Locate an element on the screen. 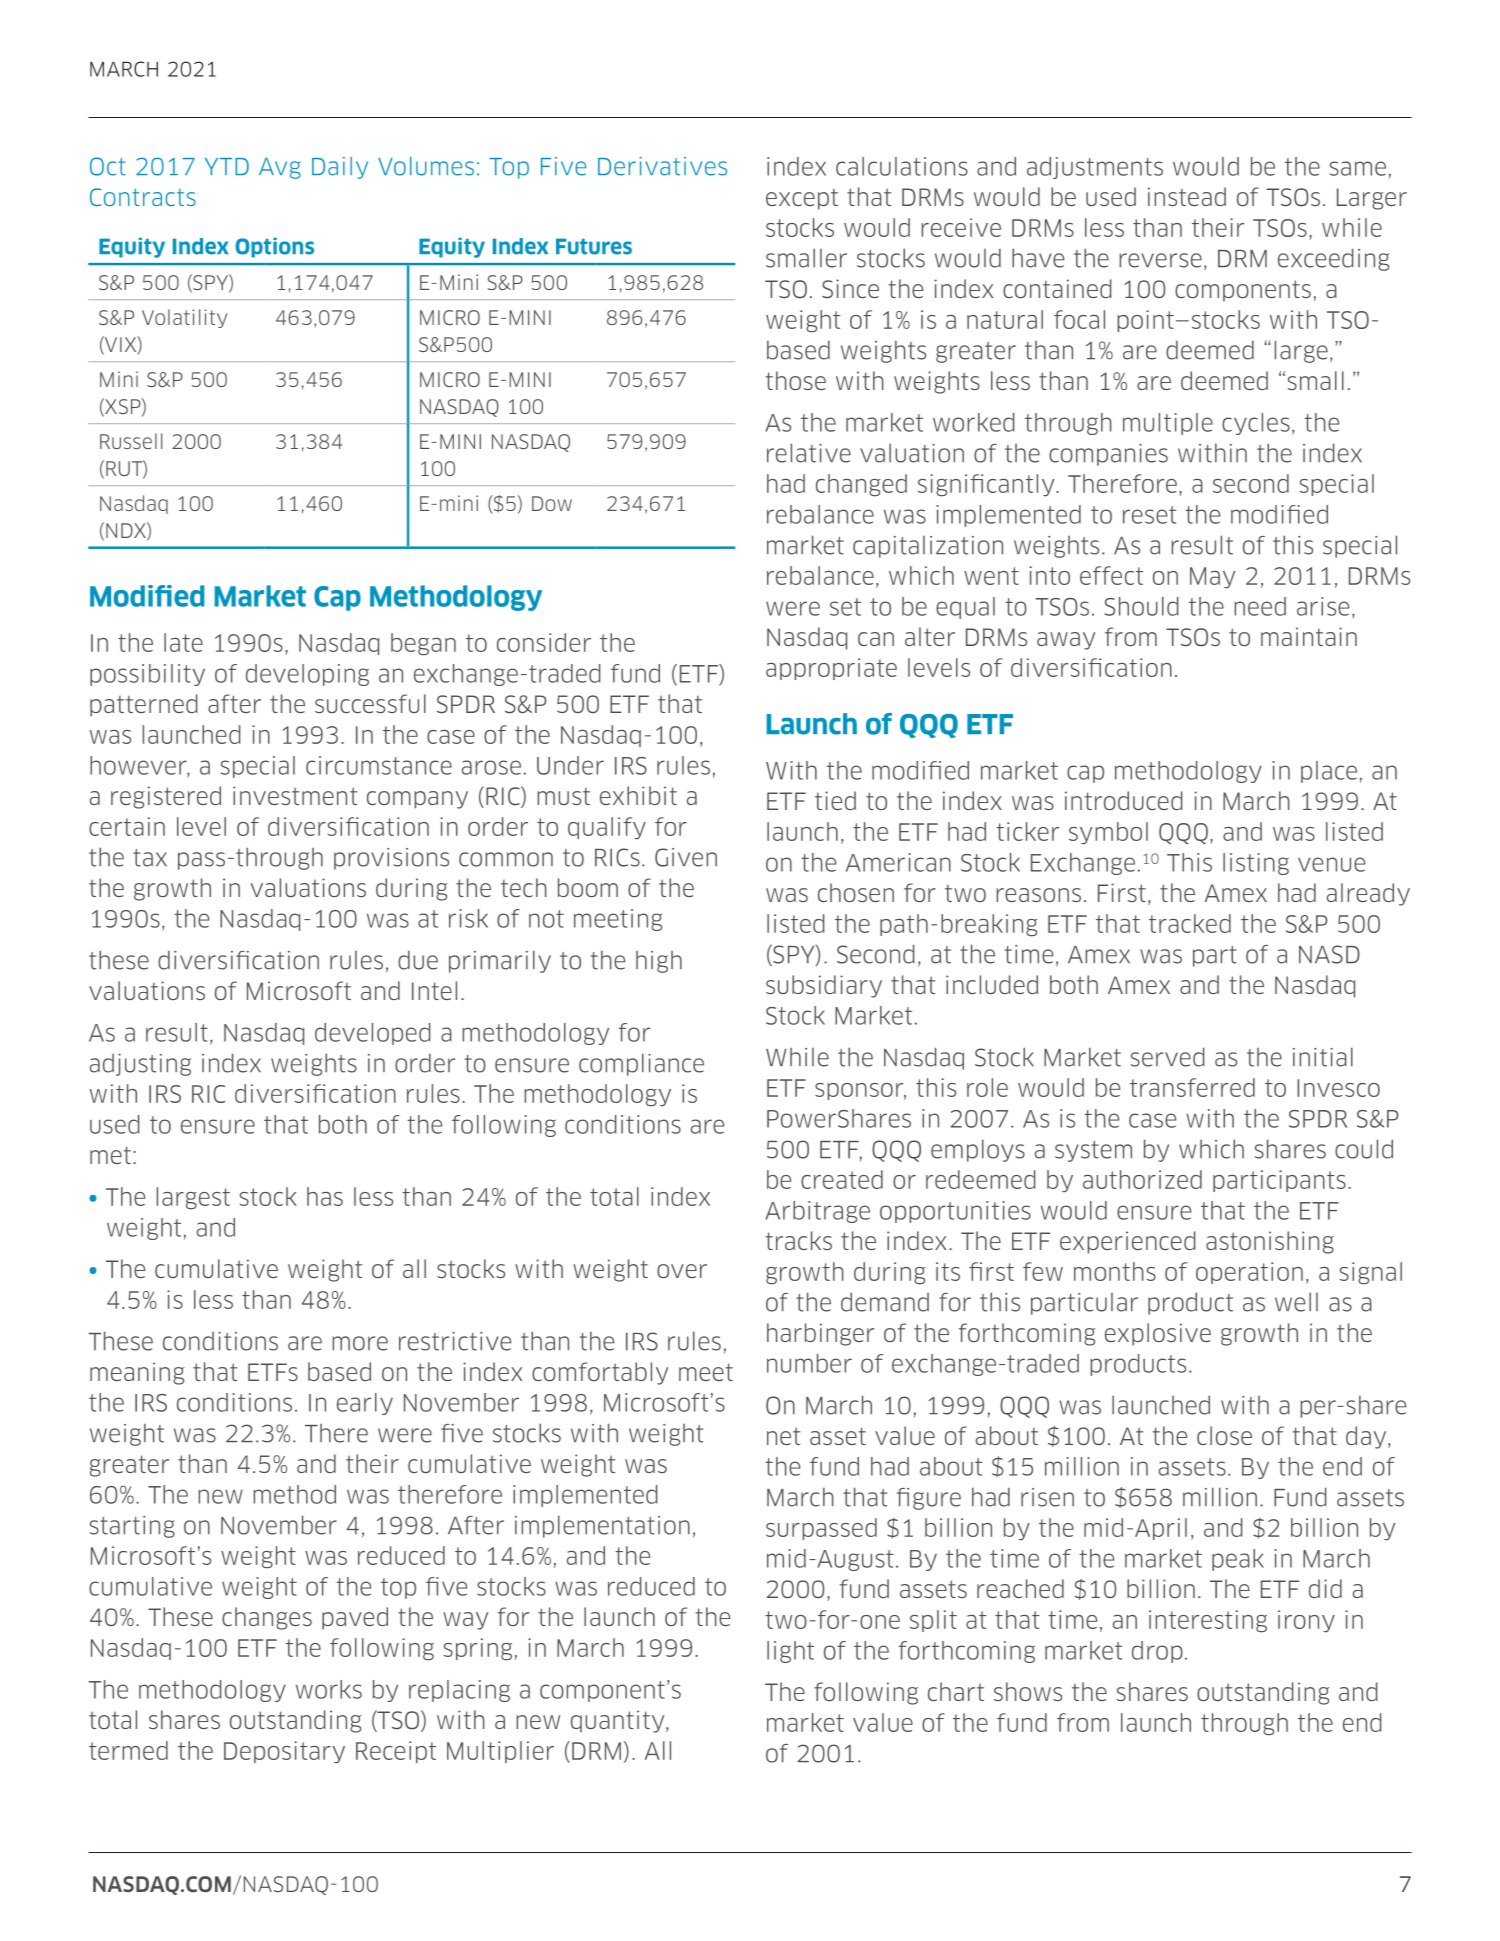  appropriate is located at coordinates (831, 669).
